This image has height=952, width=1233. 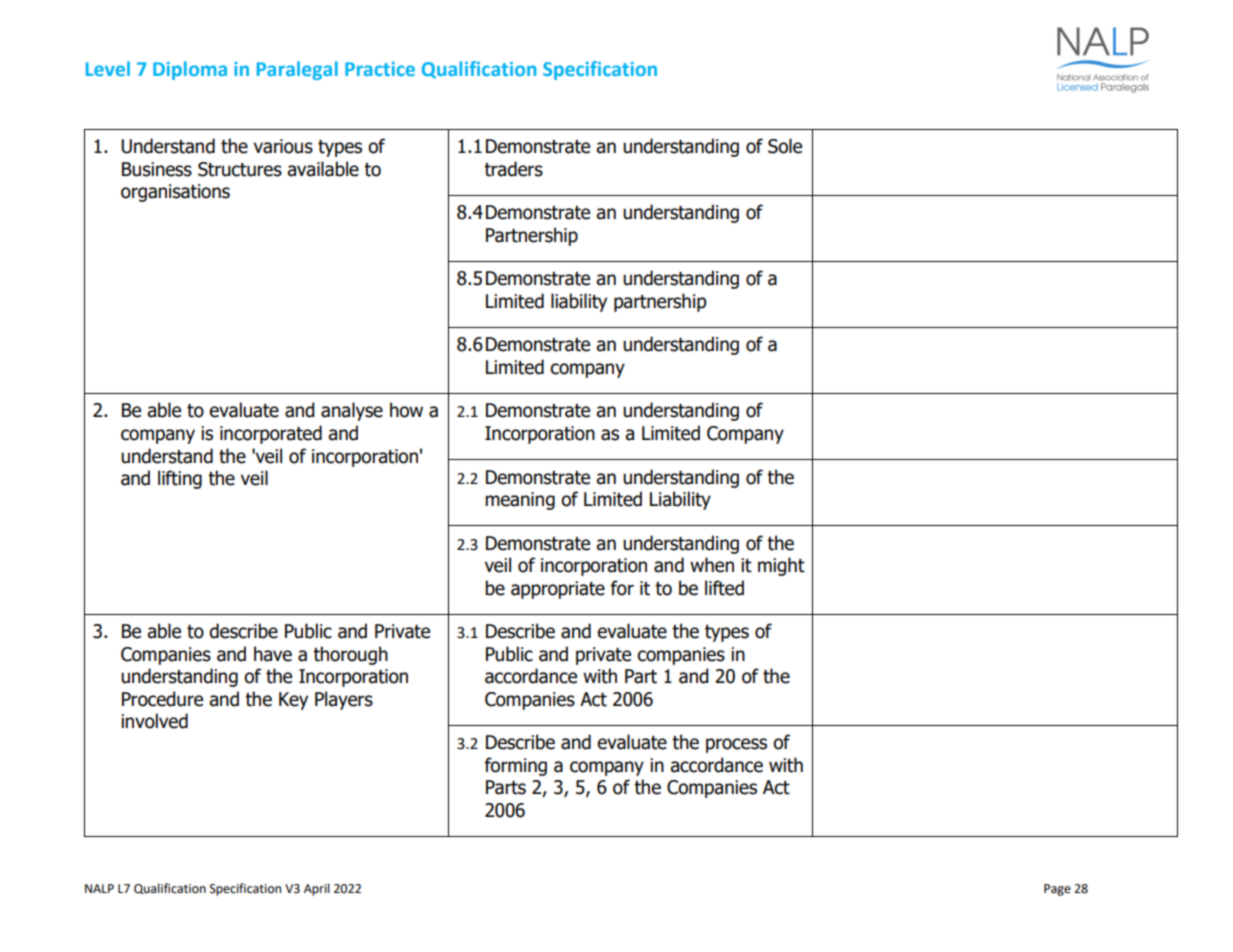 What do you see at coordinates (180, 479) in the image?
I see `lifting` at bounding box center [180, 479].
